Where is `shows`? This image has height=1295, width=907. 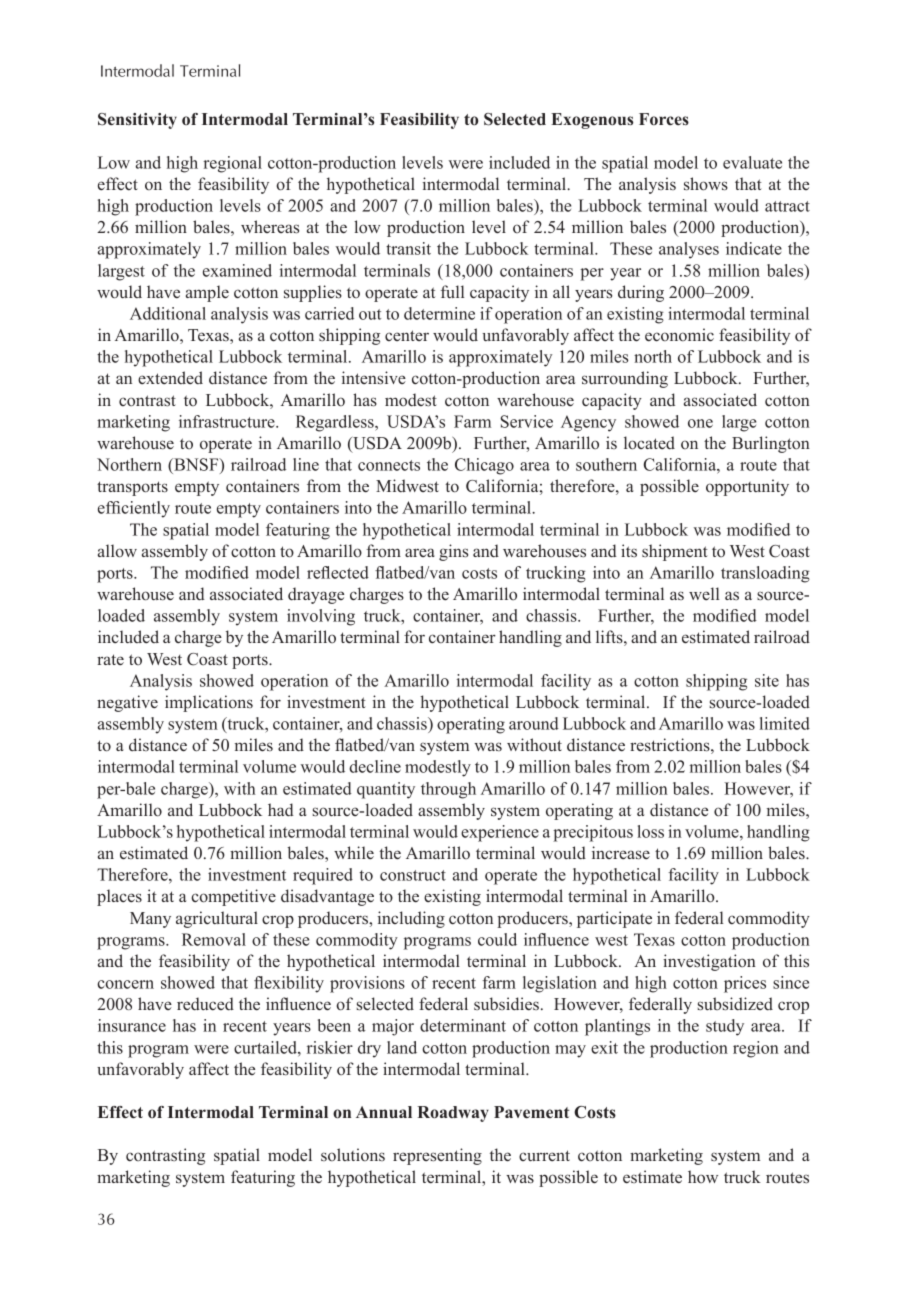 shows is located at coordinates (706, 184).
